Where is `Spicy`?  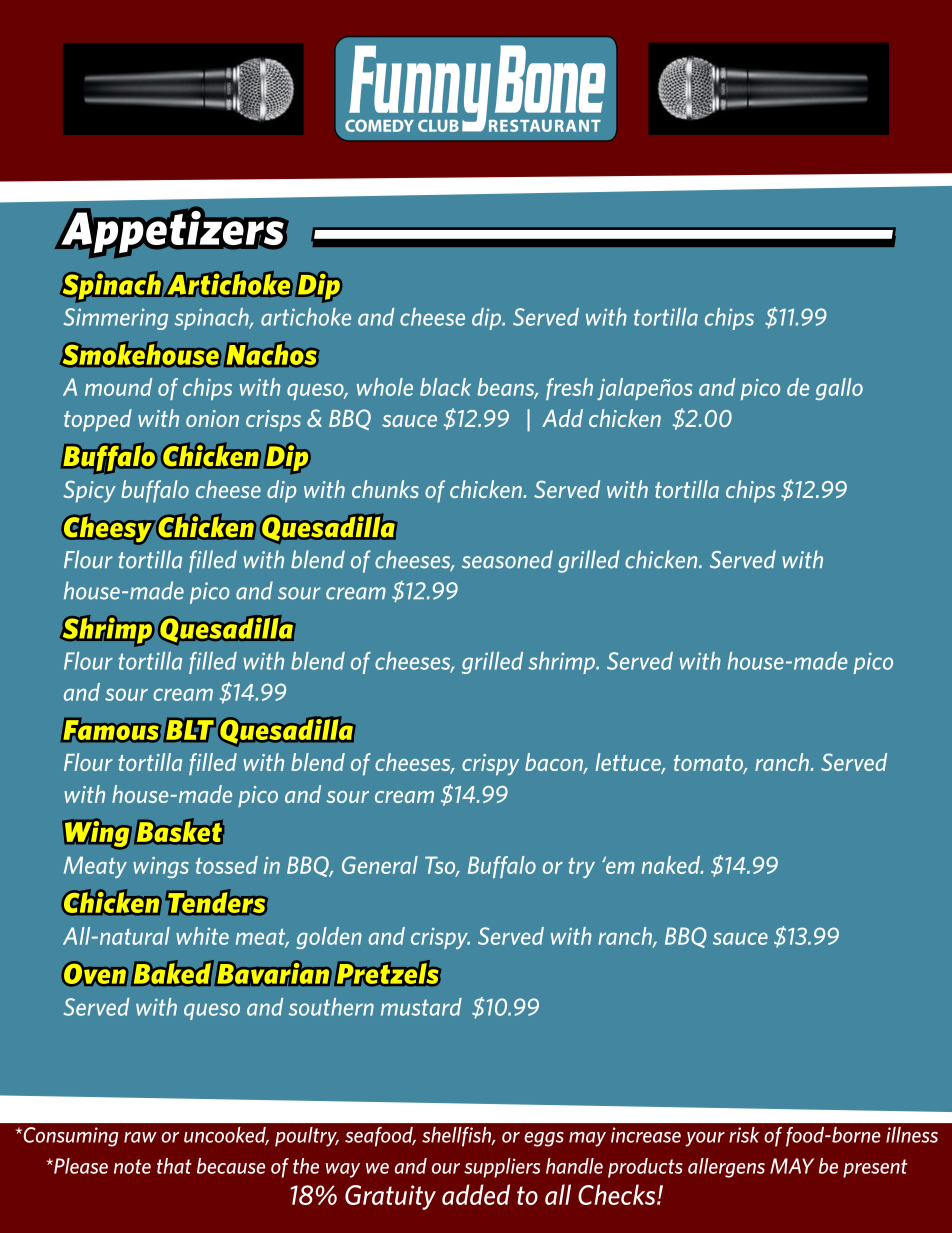 Spicy is located at coordinates (89, 491).
